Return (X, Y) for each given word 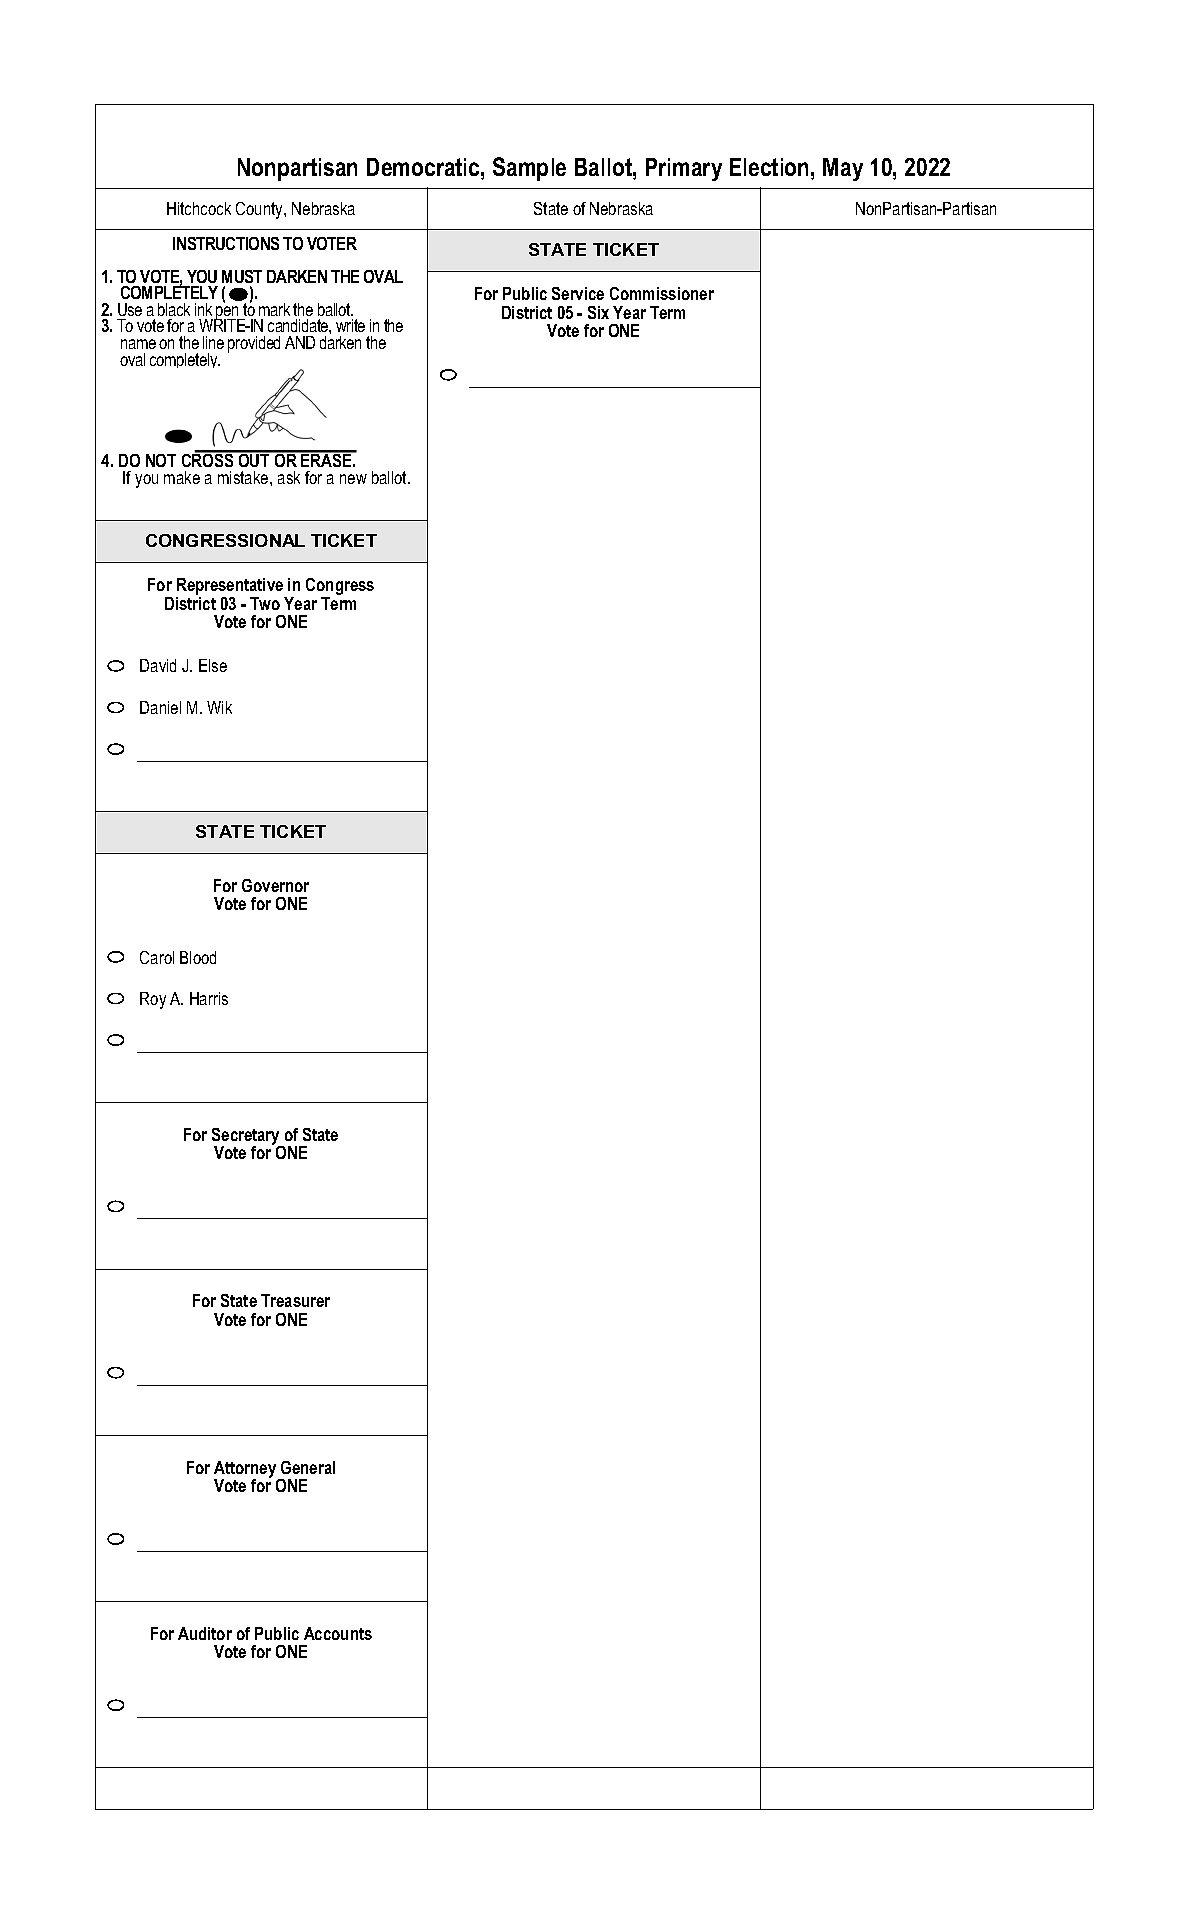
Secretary (247, 1138)
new (353, 479)
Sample (529, 169)
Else (213, 665)
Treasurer (295, 1300)
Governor (275, 885)
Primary (684, 169)
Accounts (338, 1633)
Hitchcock (199, 208)
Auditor (205, 1633)
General (308, 1467)
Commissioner (662, 293)
